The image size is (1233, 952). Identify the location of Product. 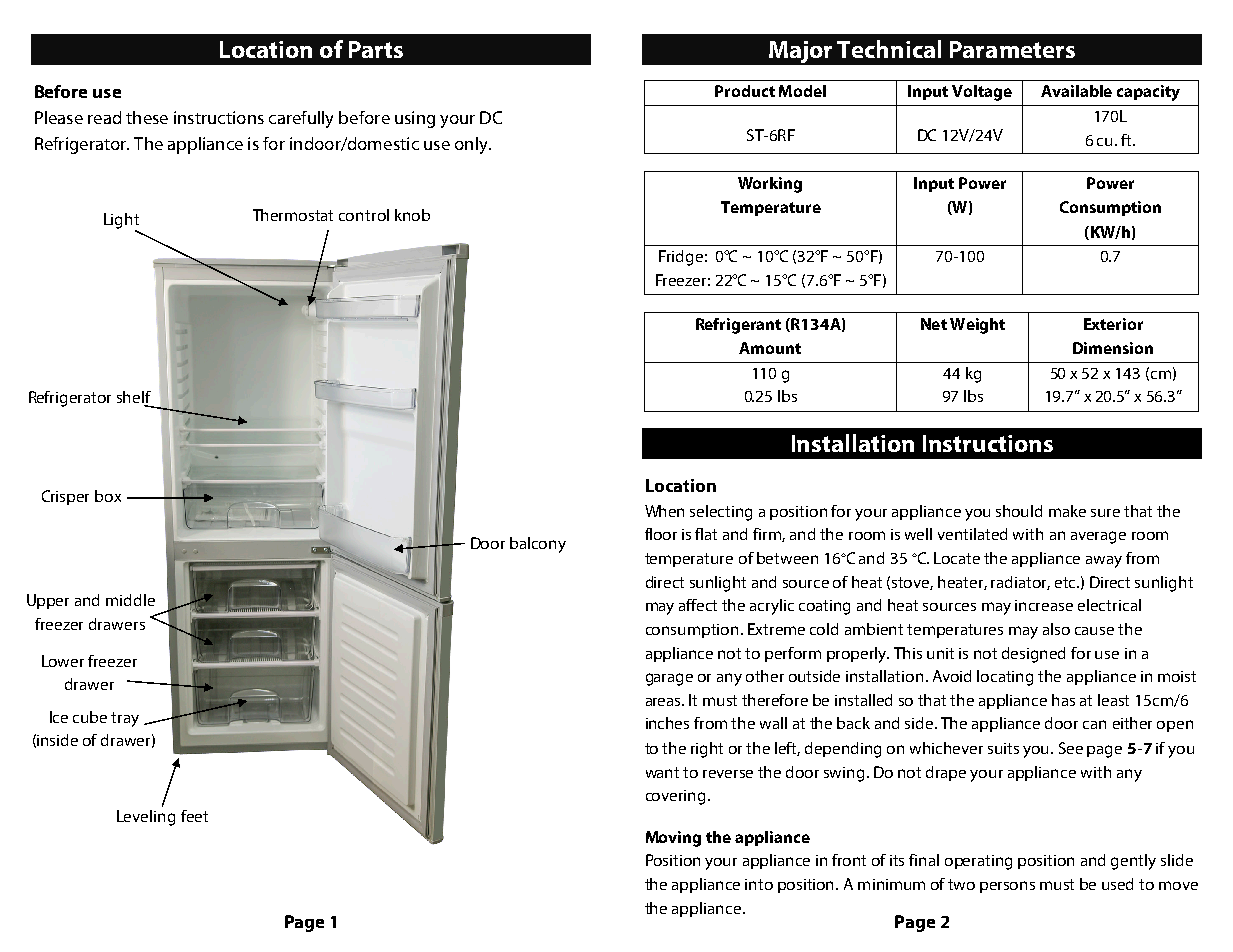
(745, 91).
